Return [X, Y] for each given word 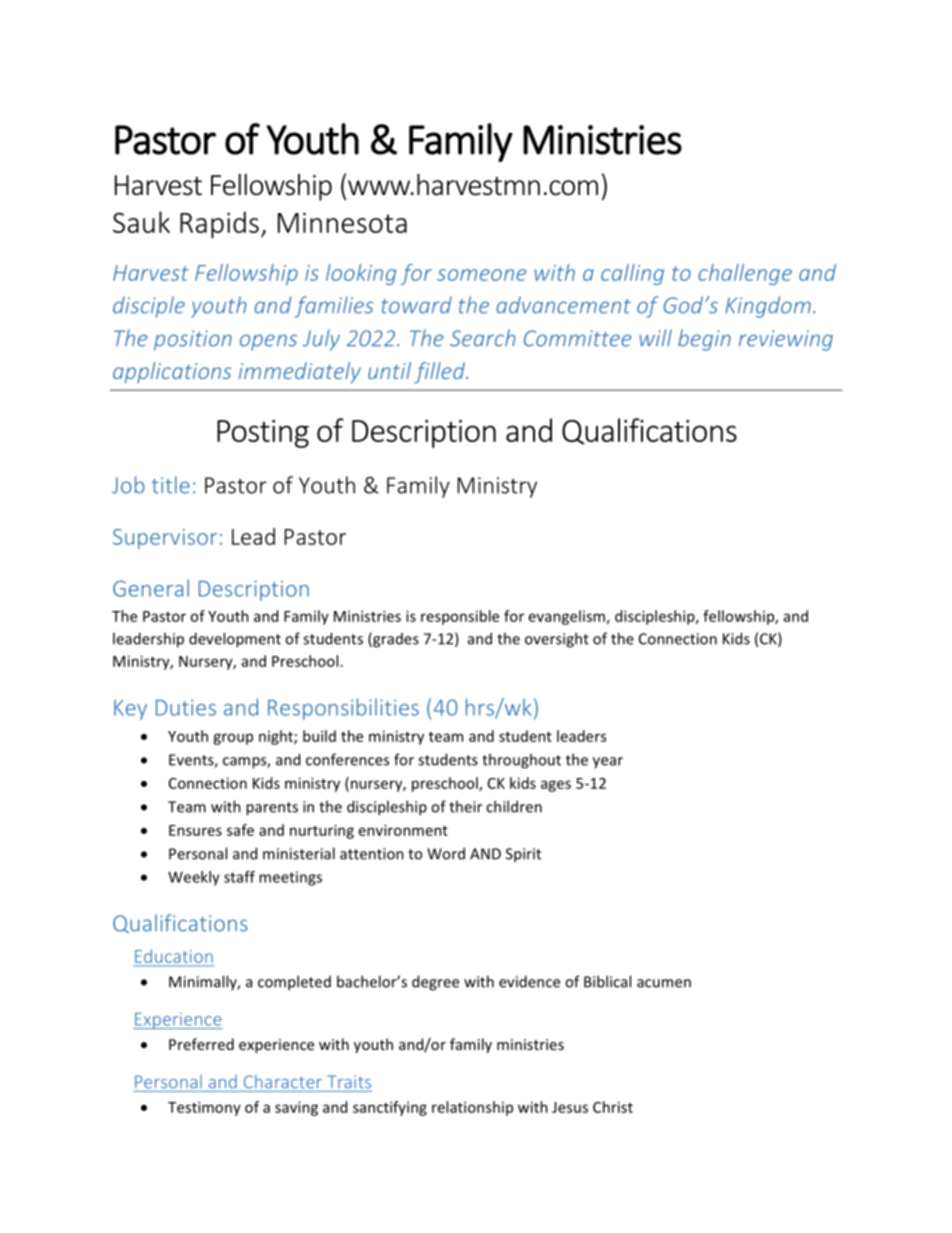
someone [482, 275]
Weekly [194, 878]
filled [441, 373]
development [235, 640]
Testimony [204, 1108]
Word [446, 853]
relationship [472, 1108]
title [171, 485]
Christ [613, 1107]
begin [704, 340]
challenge [745, 274]
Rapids [219, 225]
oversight [557, 640]
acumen [664, 983]
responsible [460, 617]
